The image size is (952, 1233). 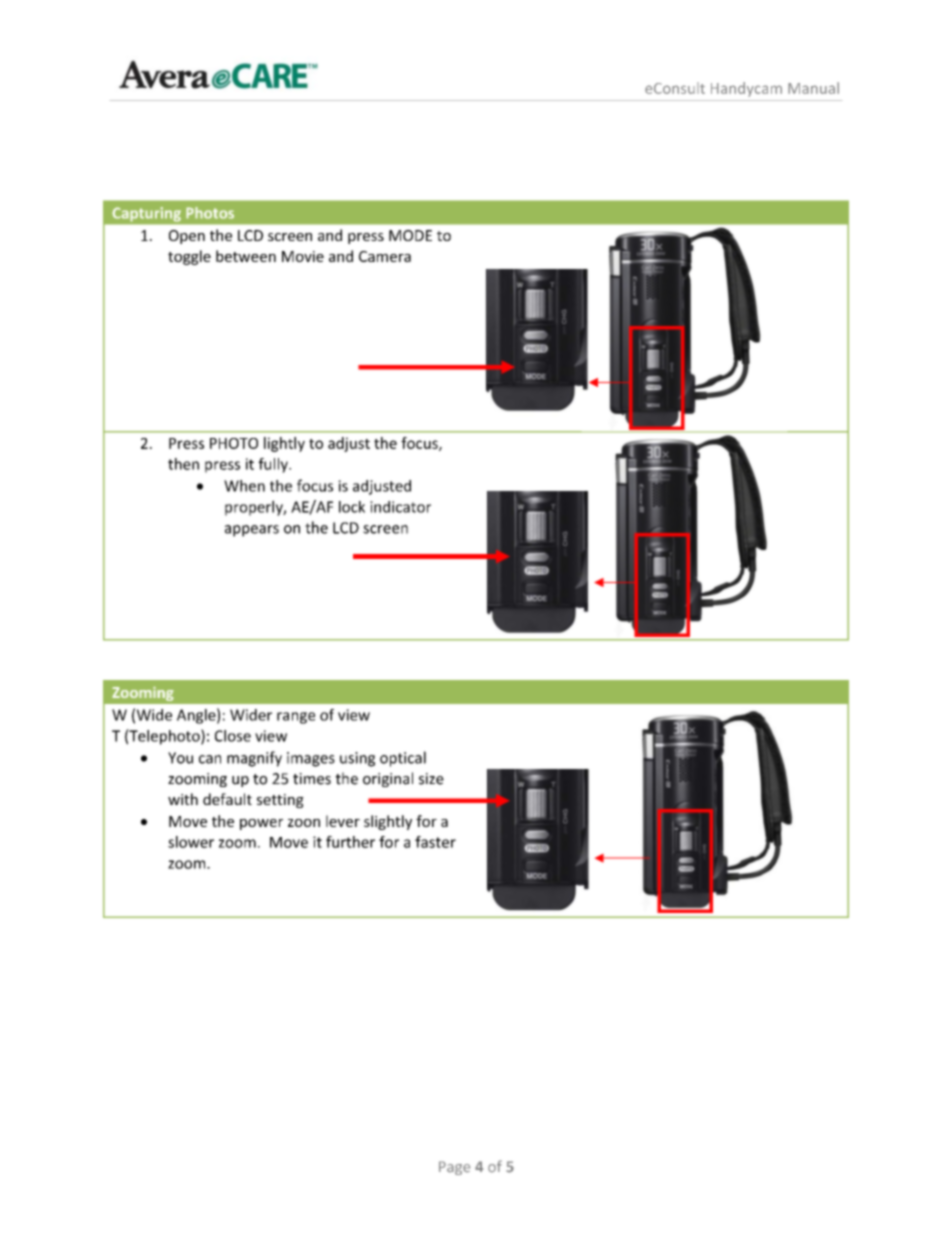 I want to click on lock, so click(x=352, y=507).
